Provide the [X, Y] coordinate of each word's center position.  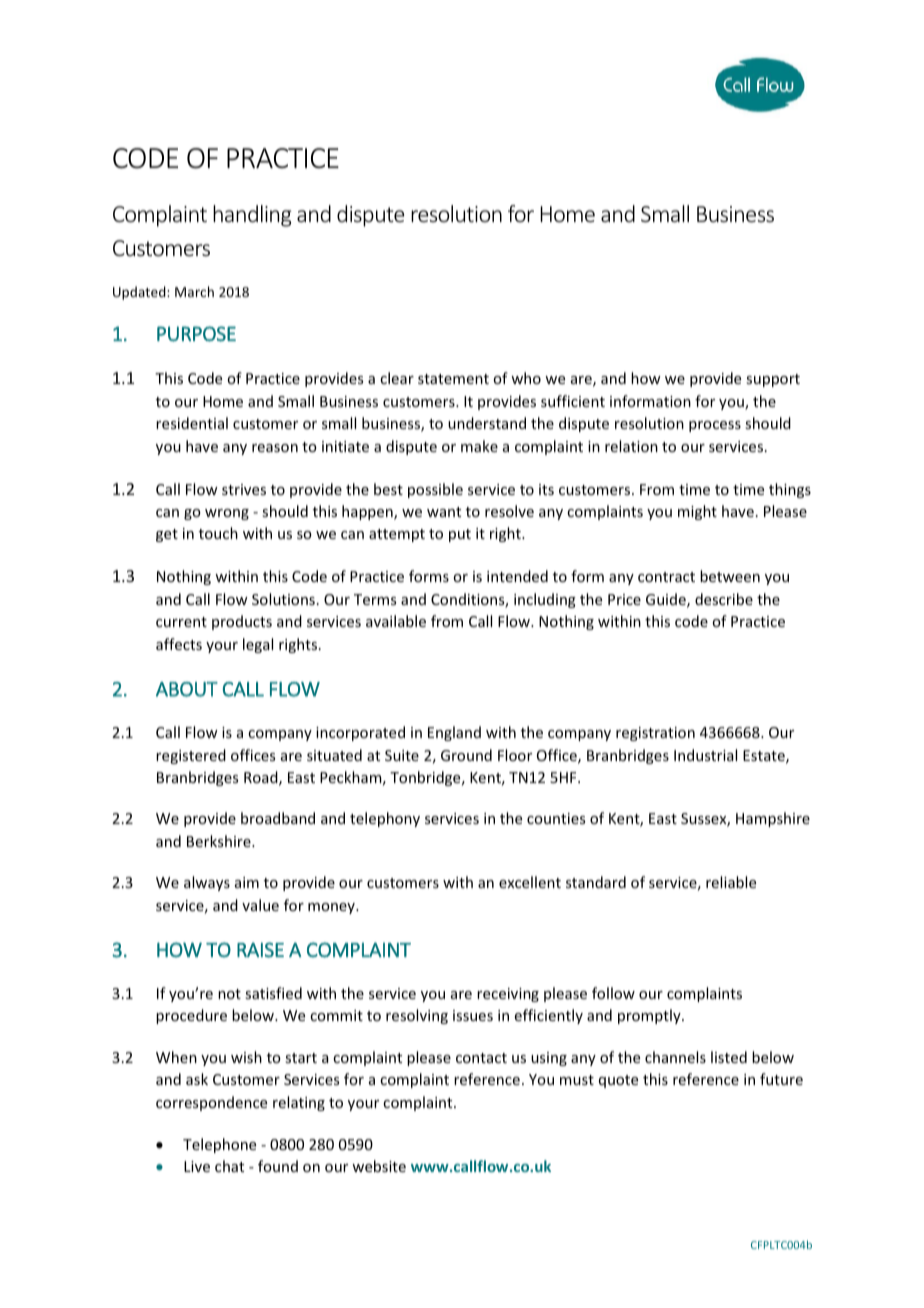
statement [453, 379]
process [715, 426]
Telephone [219, 1145]
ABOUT [187, 689]
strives [244, 489]
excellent [530, 882]
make [479, 446]
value [260, 905]
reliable [731, 882]
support [773, 380]
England [454, 733]
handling [252, 216]
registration [655, 734]
